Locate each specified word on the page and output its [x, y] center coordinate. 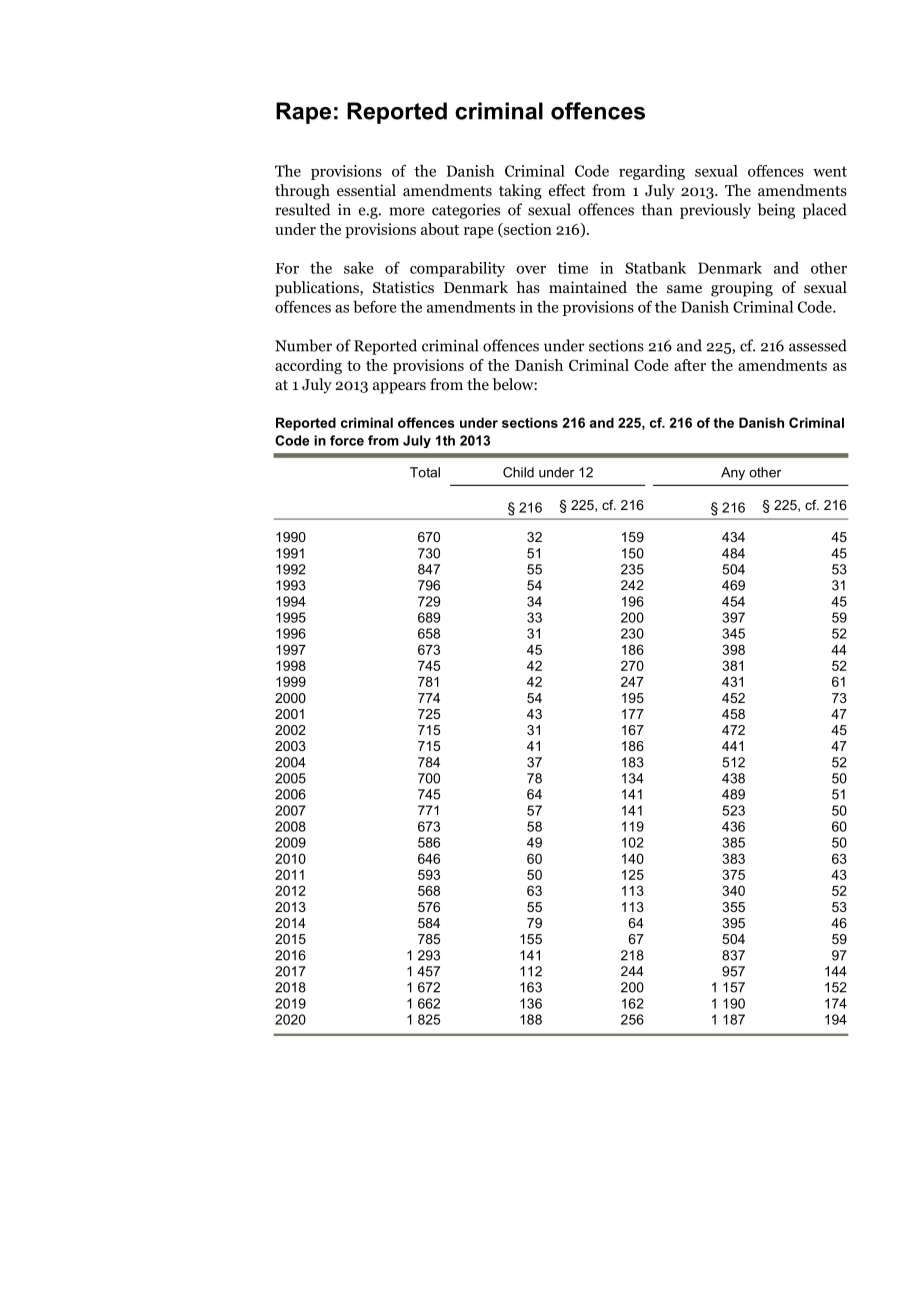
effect [567, 190]
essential [366, 190]
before [374, 306]
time [573, 268]
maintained [588, 287]
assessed [818, 345]
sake [358, 268]
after [690, 365]
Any [733, 473]
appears [399, 388]
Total [425, 472]
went [830, 171]
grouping [742, 289]
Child [518, 472]
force [347, 440]
